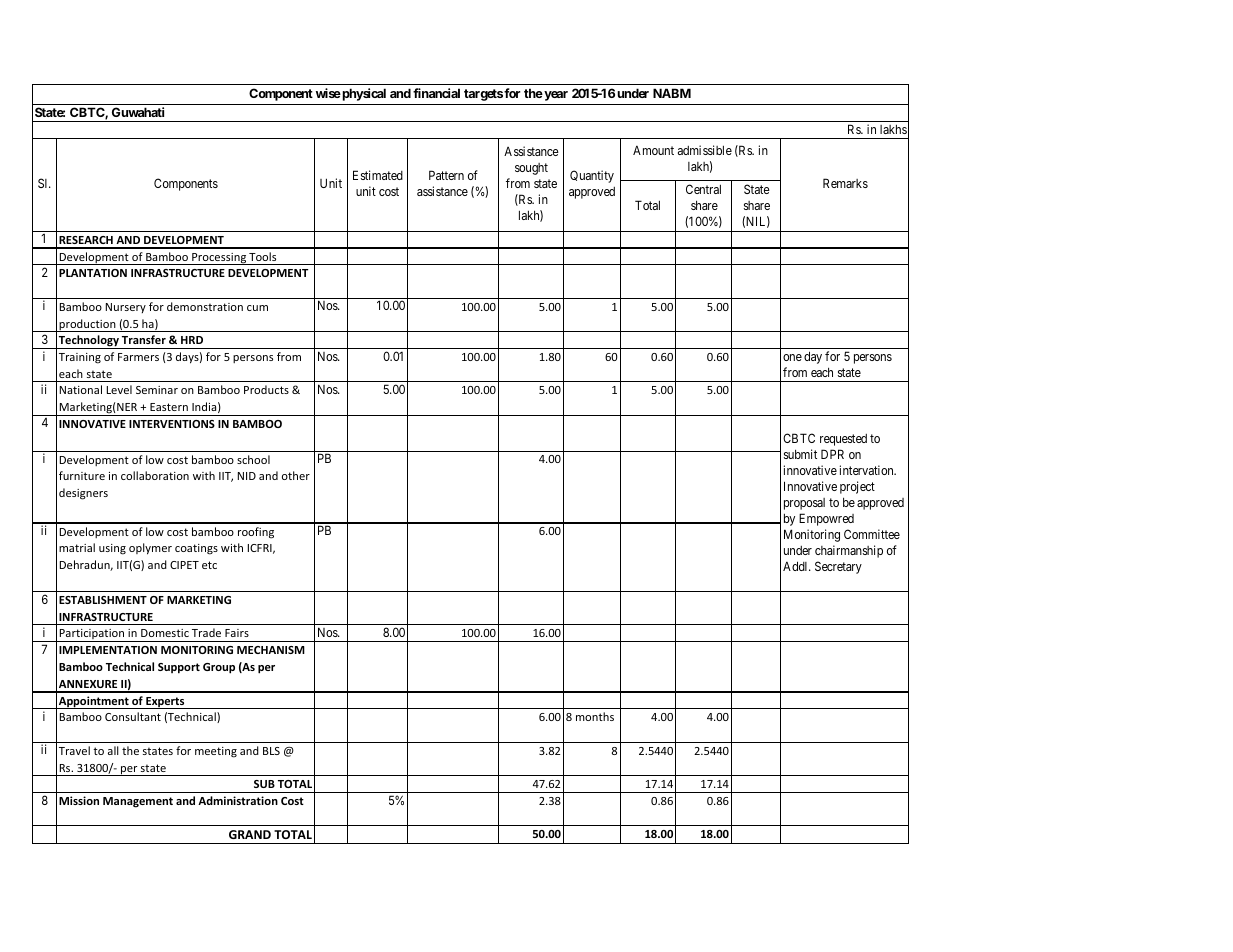 The image size is (1233, 952). Describe the element at coordinates (483, 95) in the page. I see `targets` at that location.
